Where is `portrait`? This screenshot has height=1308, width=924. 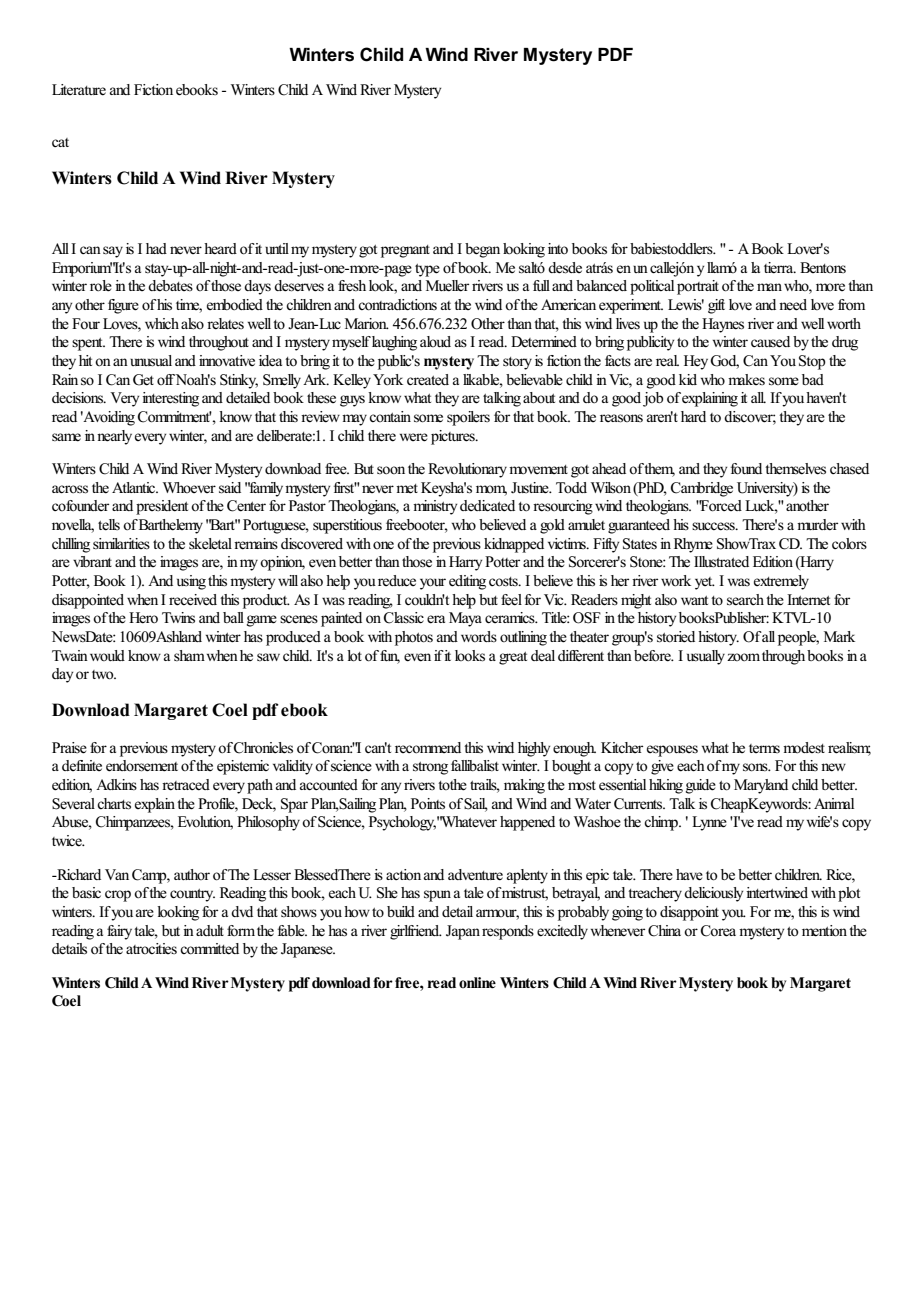 portrait is located at coordinates (698, 287).
